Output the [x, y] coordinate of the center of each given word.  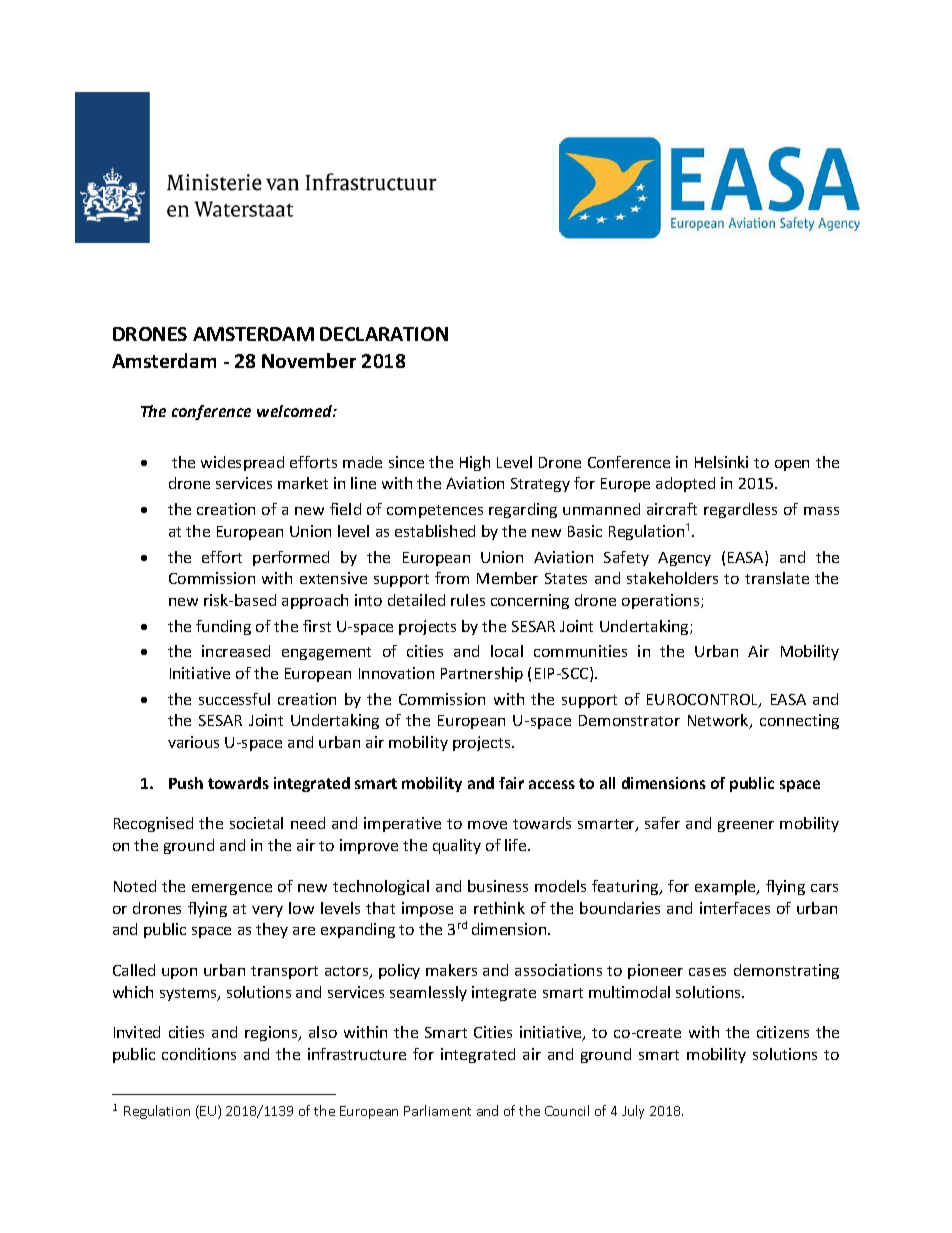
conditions [199, 1054]
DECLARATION [384, 334]
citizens [783, 1032]
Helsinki [721, 462]
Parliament [437, 1110]
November [309, 360]
